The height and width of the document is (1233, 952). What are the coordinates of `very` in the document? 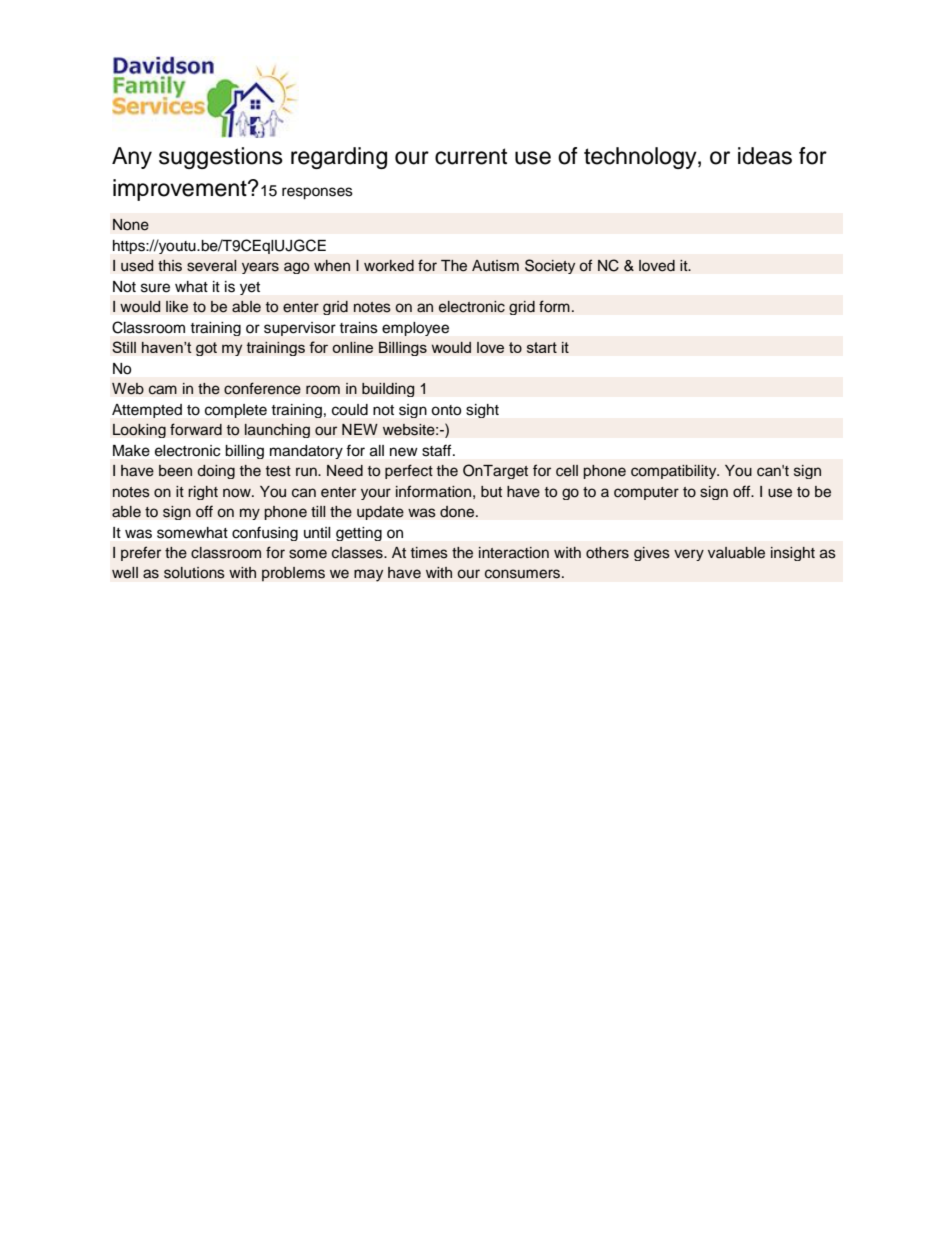 It's located at (689, 555).
